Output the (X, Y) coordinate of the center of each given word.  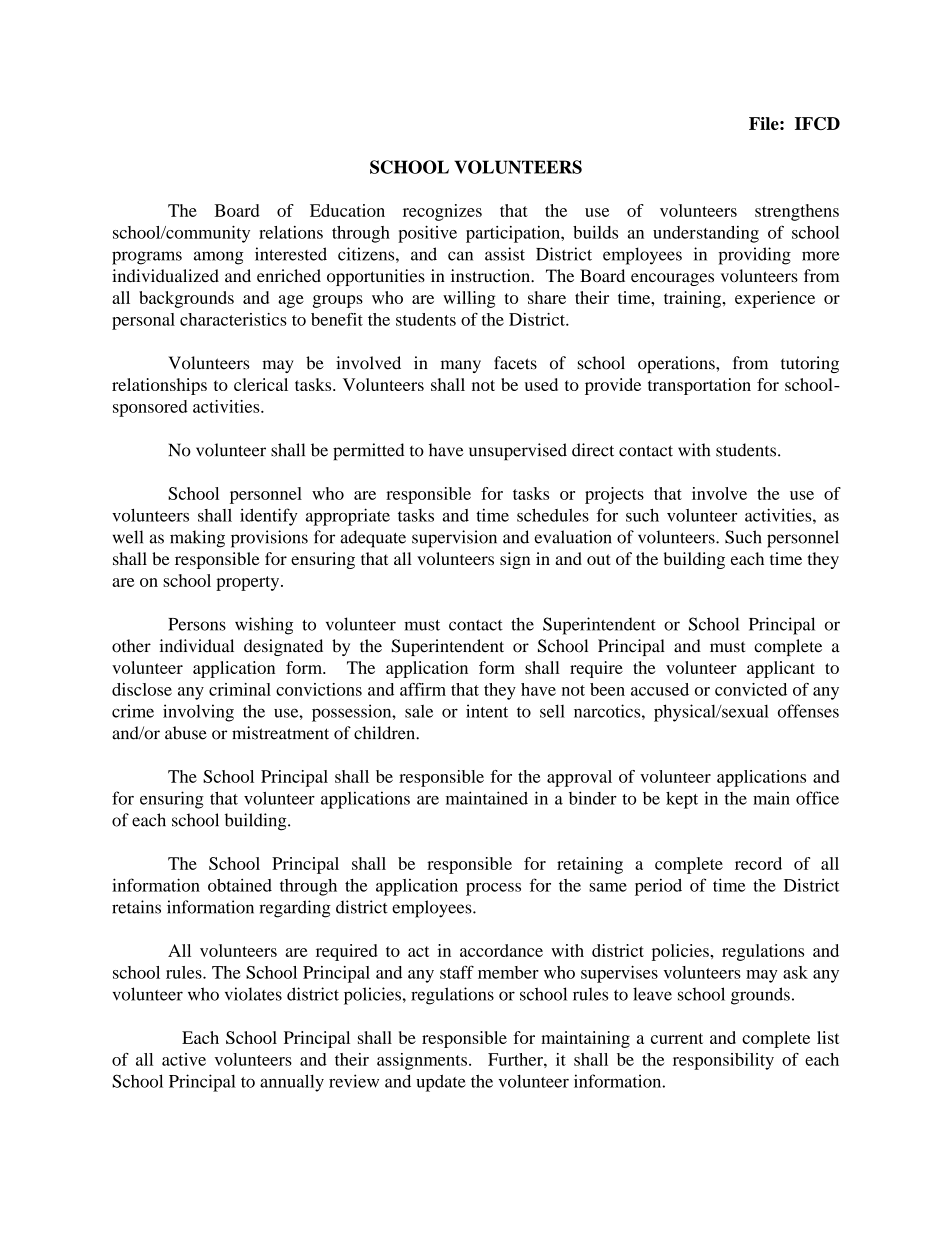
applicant (781, 669)
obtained (240, 885)
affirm (423, 689)
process (493, 889)
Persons (197, 624)
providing (755, 256)
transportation (699, 386)
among (219, 258)
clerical (261, 384)
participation (514, 234)
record (758, 863)
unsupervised (518, 452)
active (184, 1059)
